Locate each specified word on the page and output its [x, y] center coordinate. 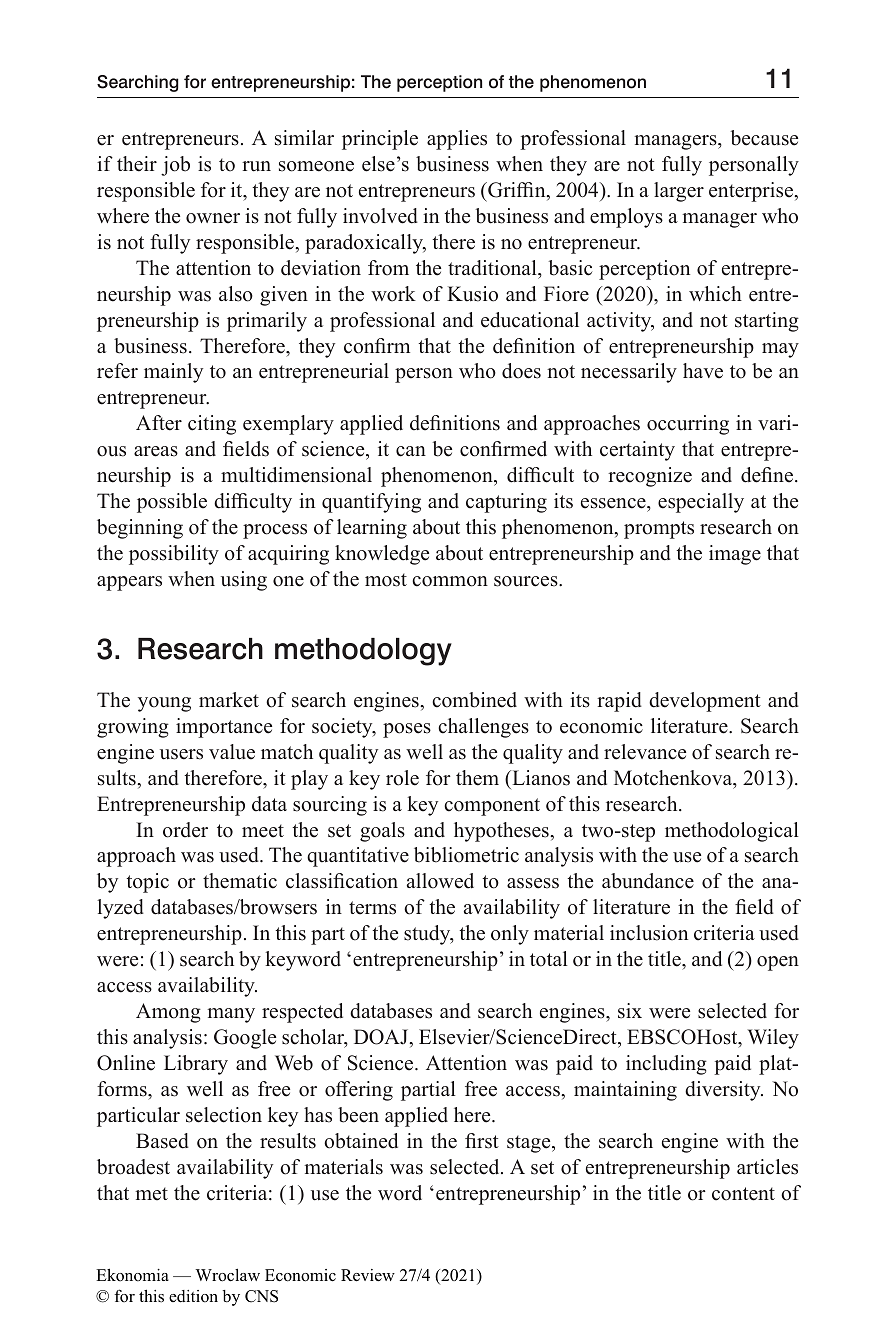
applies [457, 140]
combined [474, 700]
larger [679, 192]
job [175, 166]
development [705, 702]
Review [368, 1275]
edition [193, 1296]
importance [224, 728]
